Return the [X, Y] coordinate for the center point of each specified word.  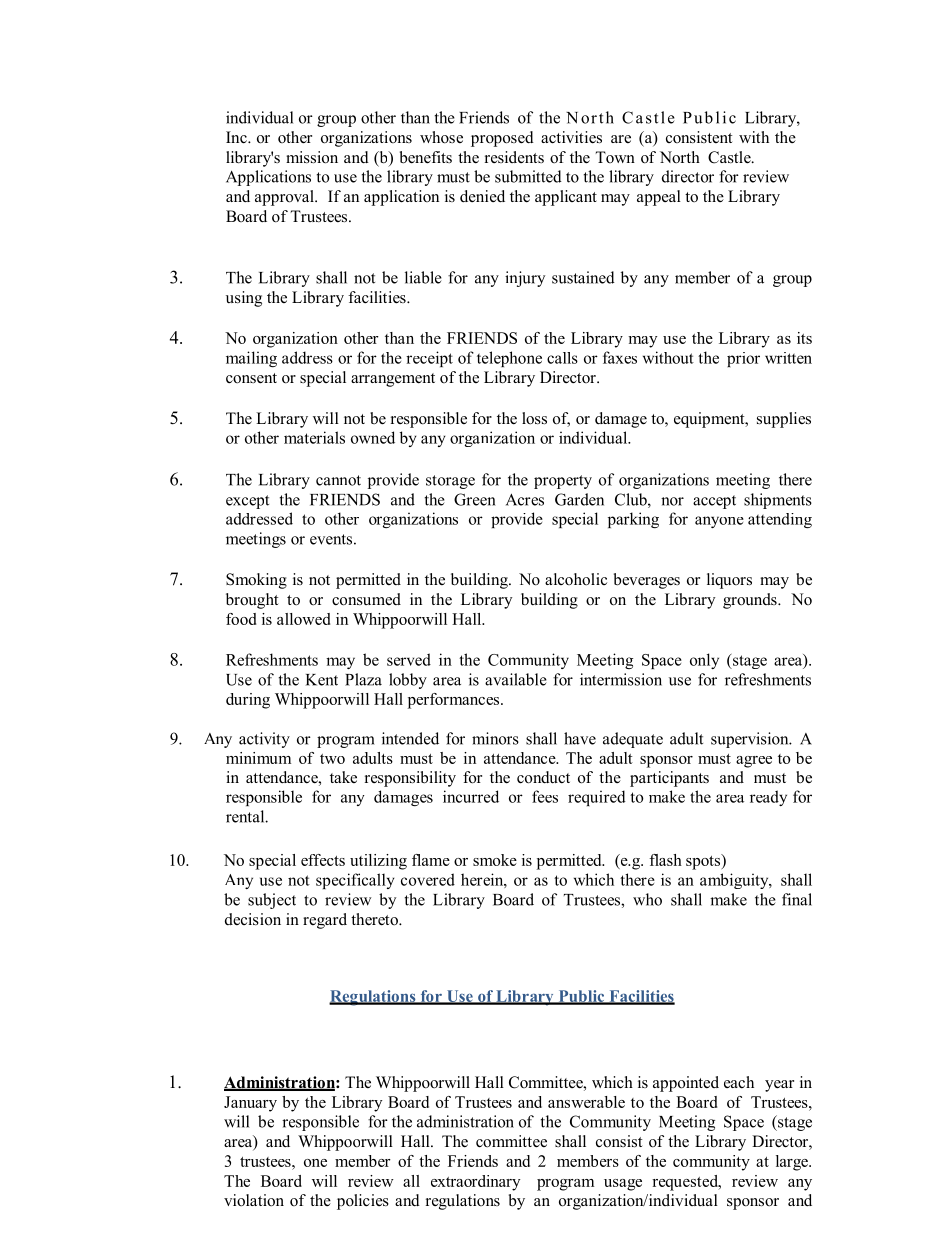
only [704, 661]
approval [285, 198]
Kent [322, 680]
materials [314, 437]
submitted [528, 176]
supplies [784, 420]
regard [325, 921]
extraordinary [475, 1183]
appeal [659, 198]
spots [704, 862]
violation [254, 1200]
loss [534, 418]
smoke [495, 860]
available [516, 679]
